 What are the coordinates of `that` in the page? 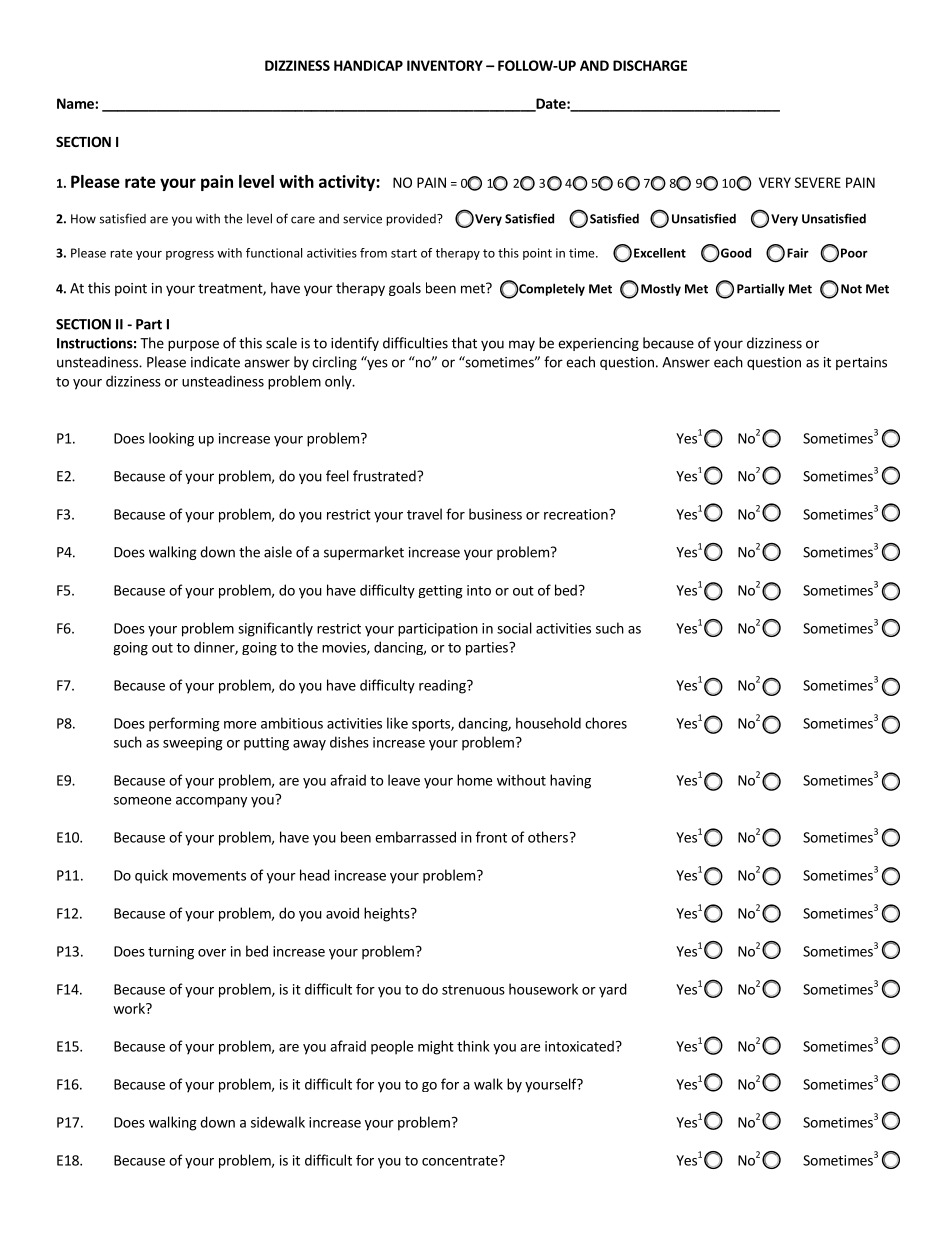 It's located at (464, 343).
